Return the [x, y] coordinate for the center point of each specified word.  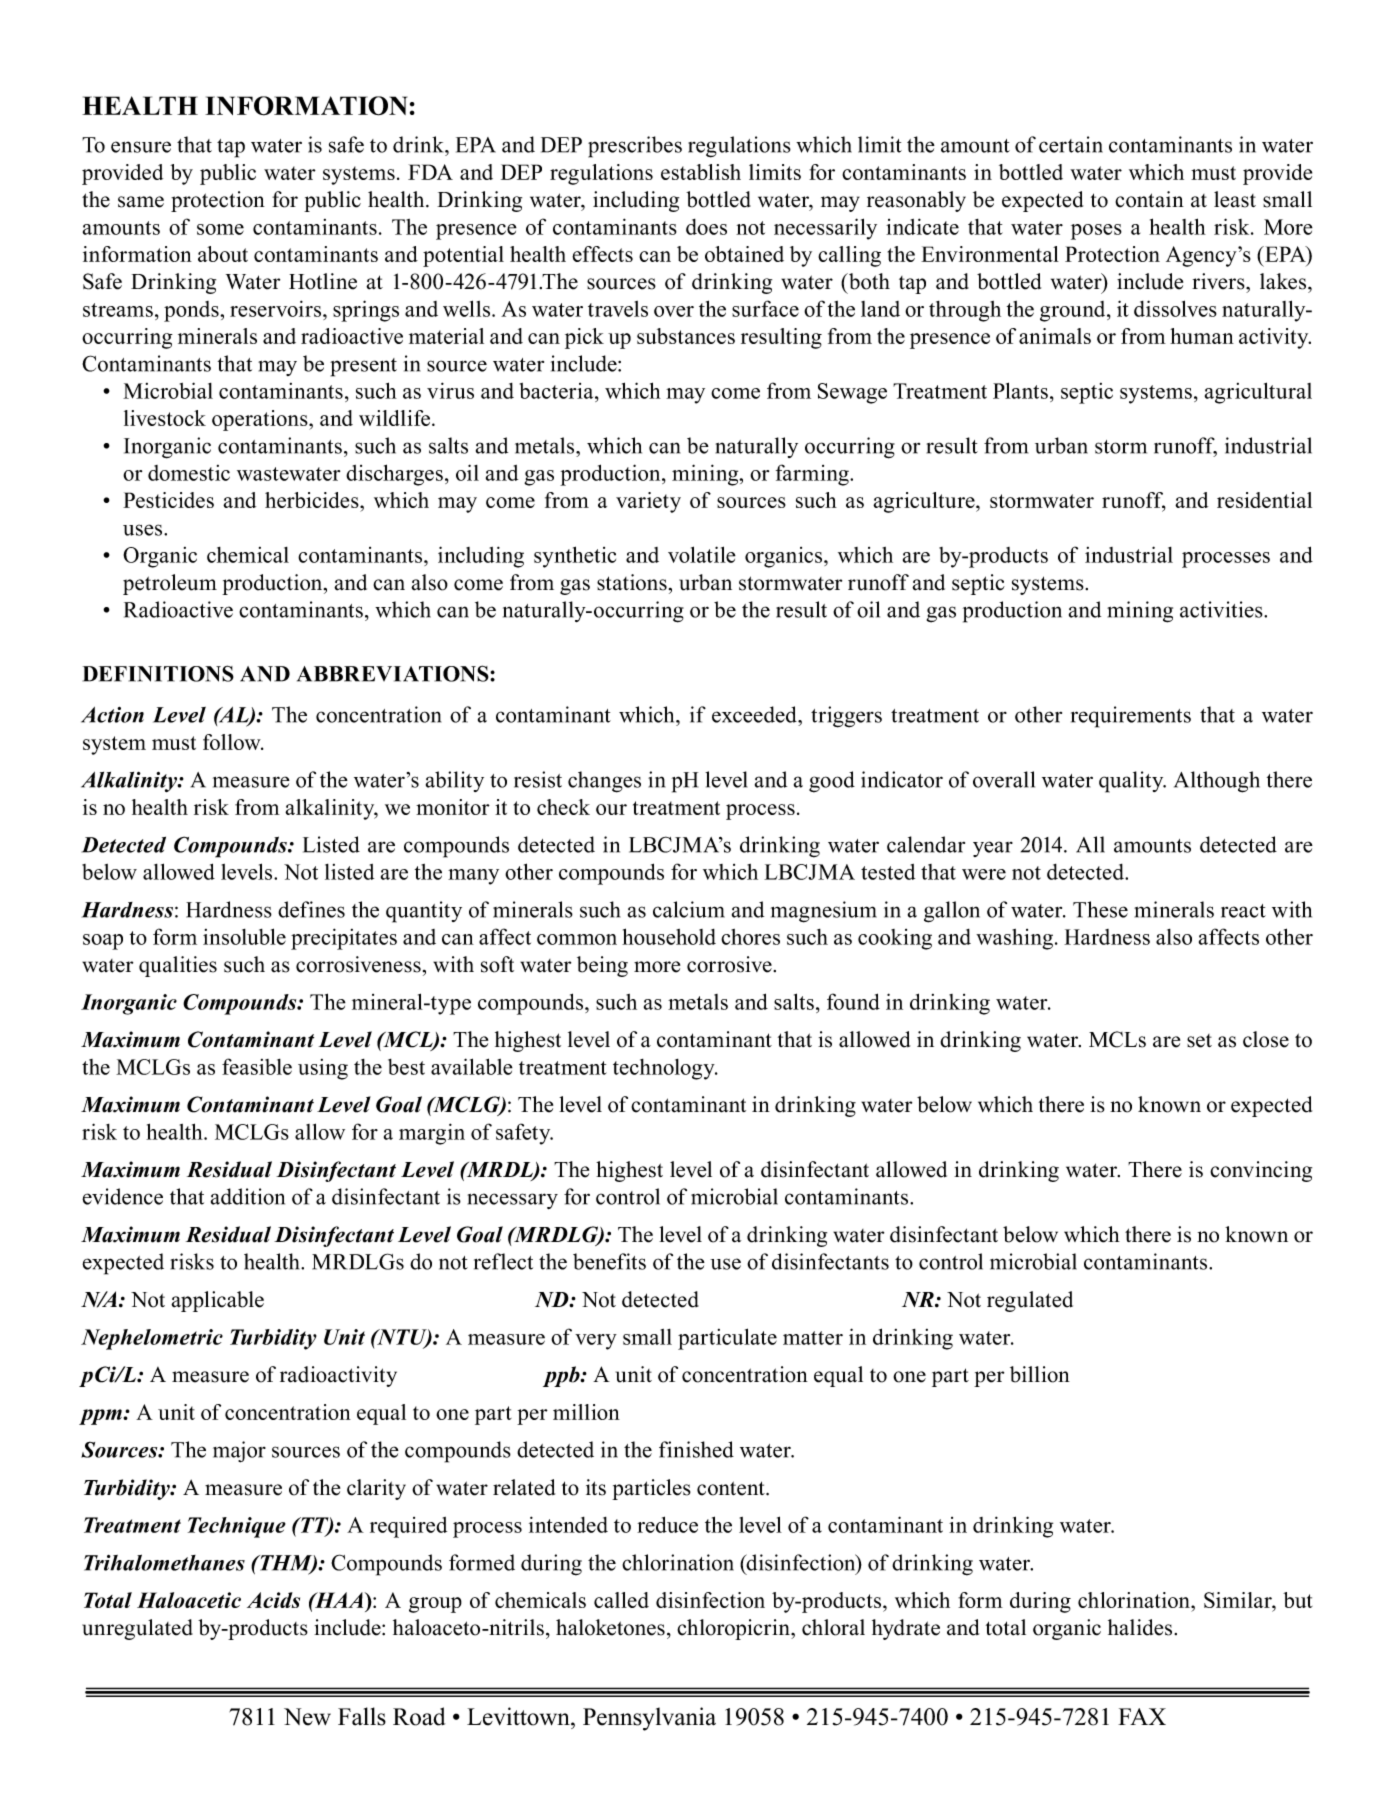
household [669, 936]
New [307, 1717]
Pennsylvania [649, 1719]
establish [701, 172]
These [1100, 909]
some [220, 229]
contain [1149, 199]
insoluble [244, 936]
